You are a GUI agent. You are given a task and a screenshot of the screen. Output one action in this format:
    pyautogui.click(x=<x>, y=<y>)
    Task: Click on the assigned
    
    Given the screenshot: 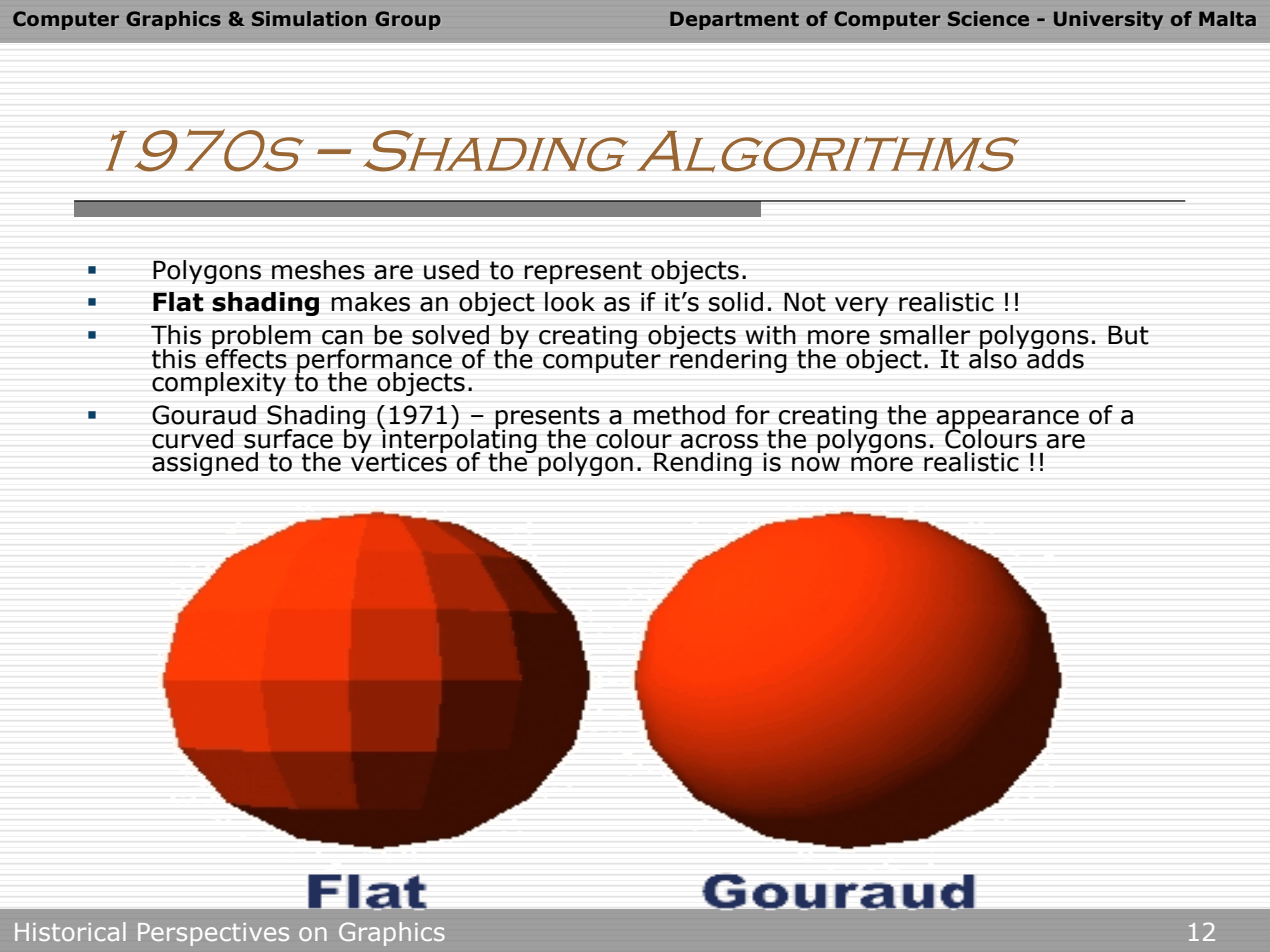 What is the action you would take?
    pyautogui.click(x=205, y=464)
